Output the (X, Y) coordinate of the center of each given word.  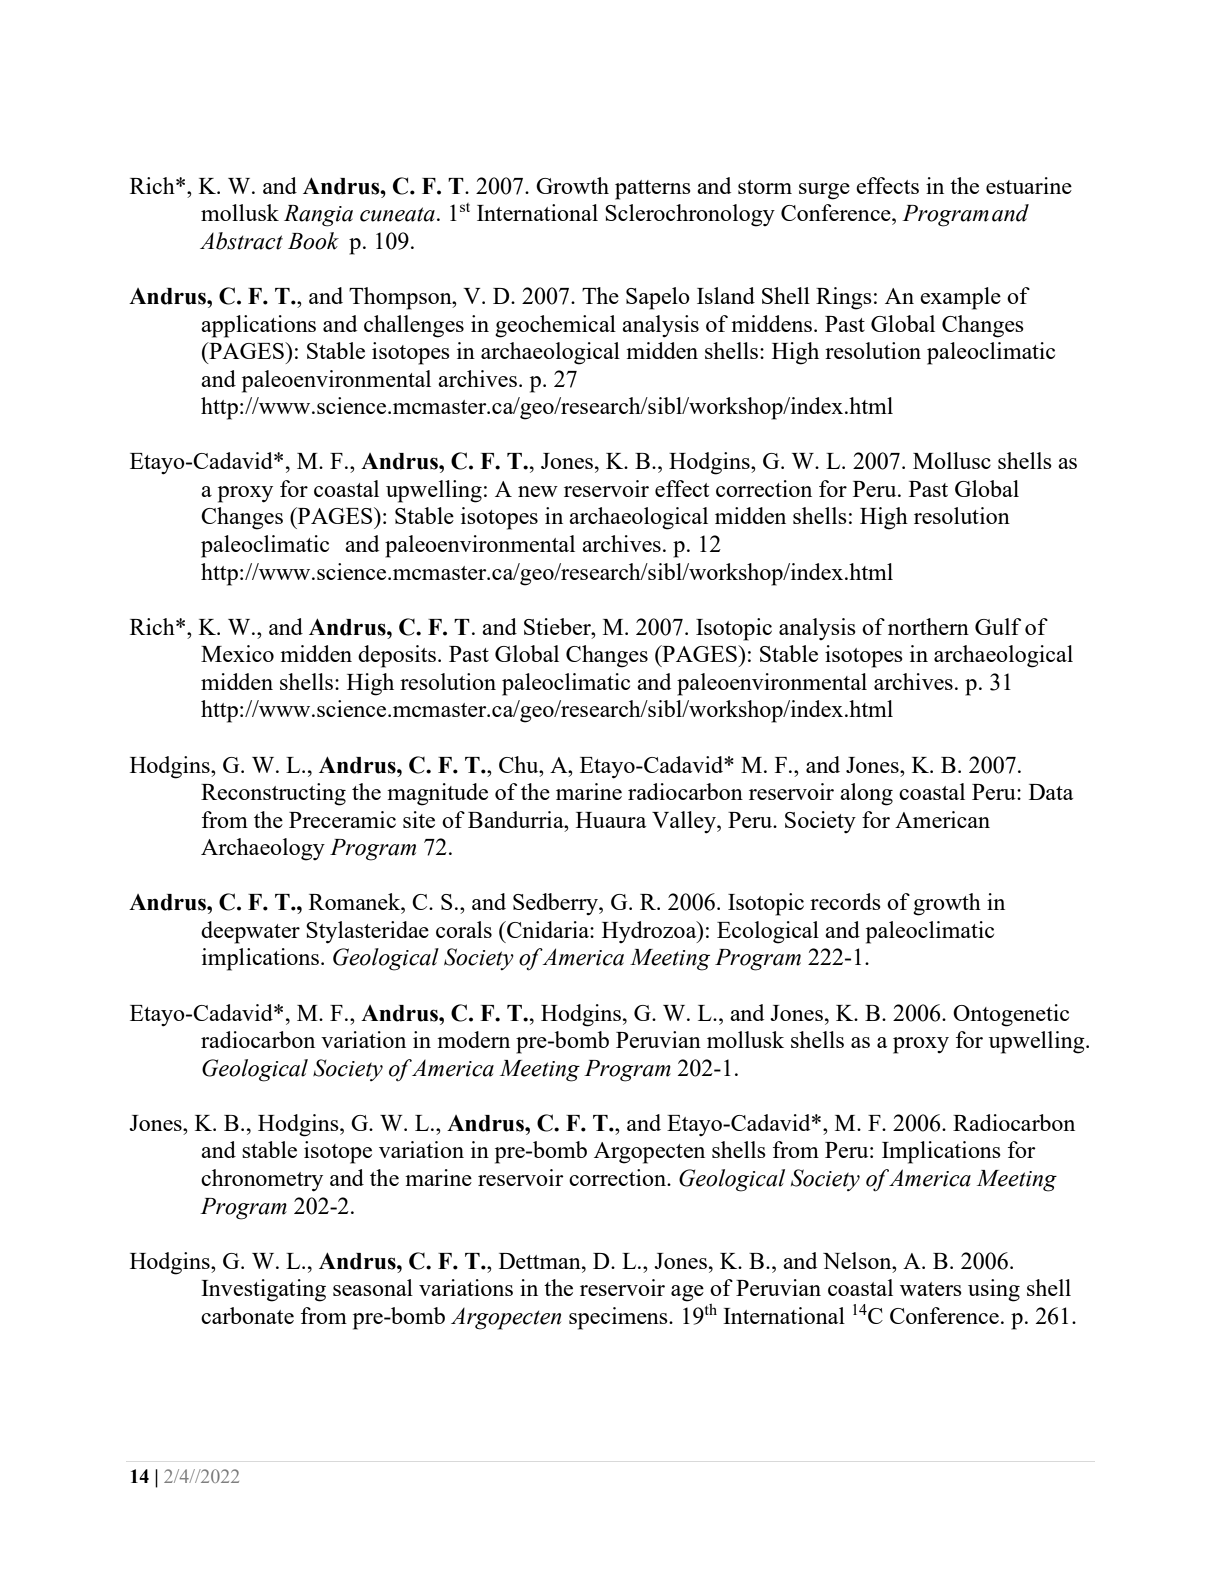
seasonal (373, 1287)
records (845, 901)
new (538, 491)
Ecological (768, 932)
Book (313, 241)
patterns (653, 190)
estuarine (1029, 185)
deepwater (250, 932)
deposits (397, 656)
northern (928, 626)
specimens (619, 1318)
